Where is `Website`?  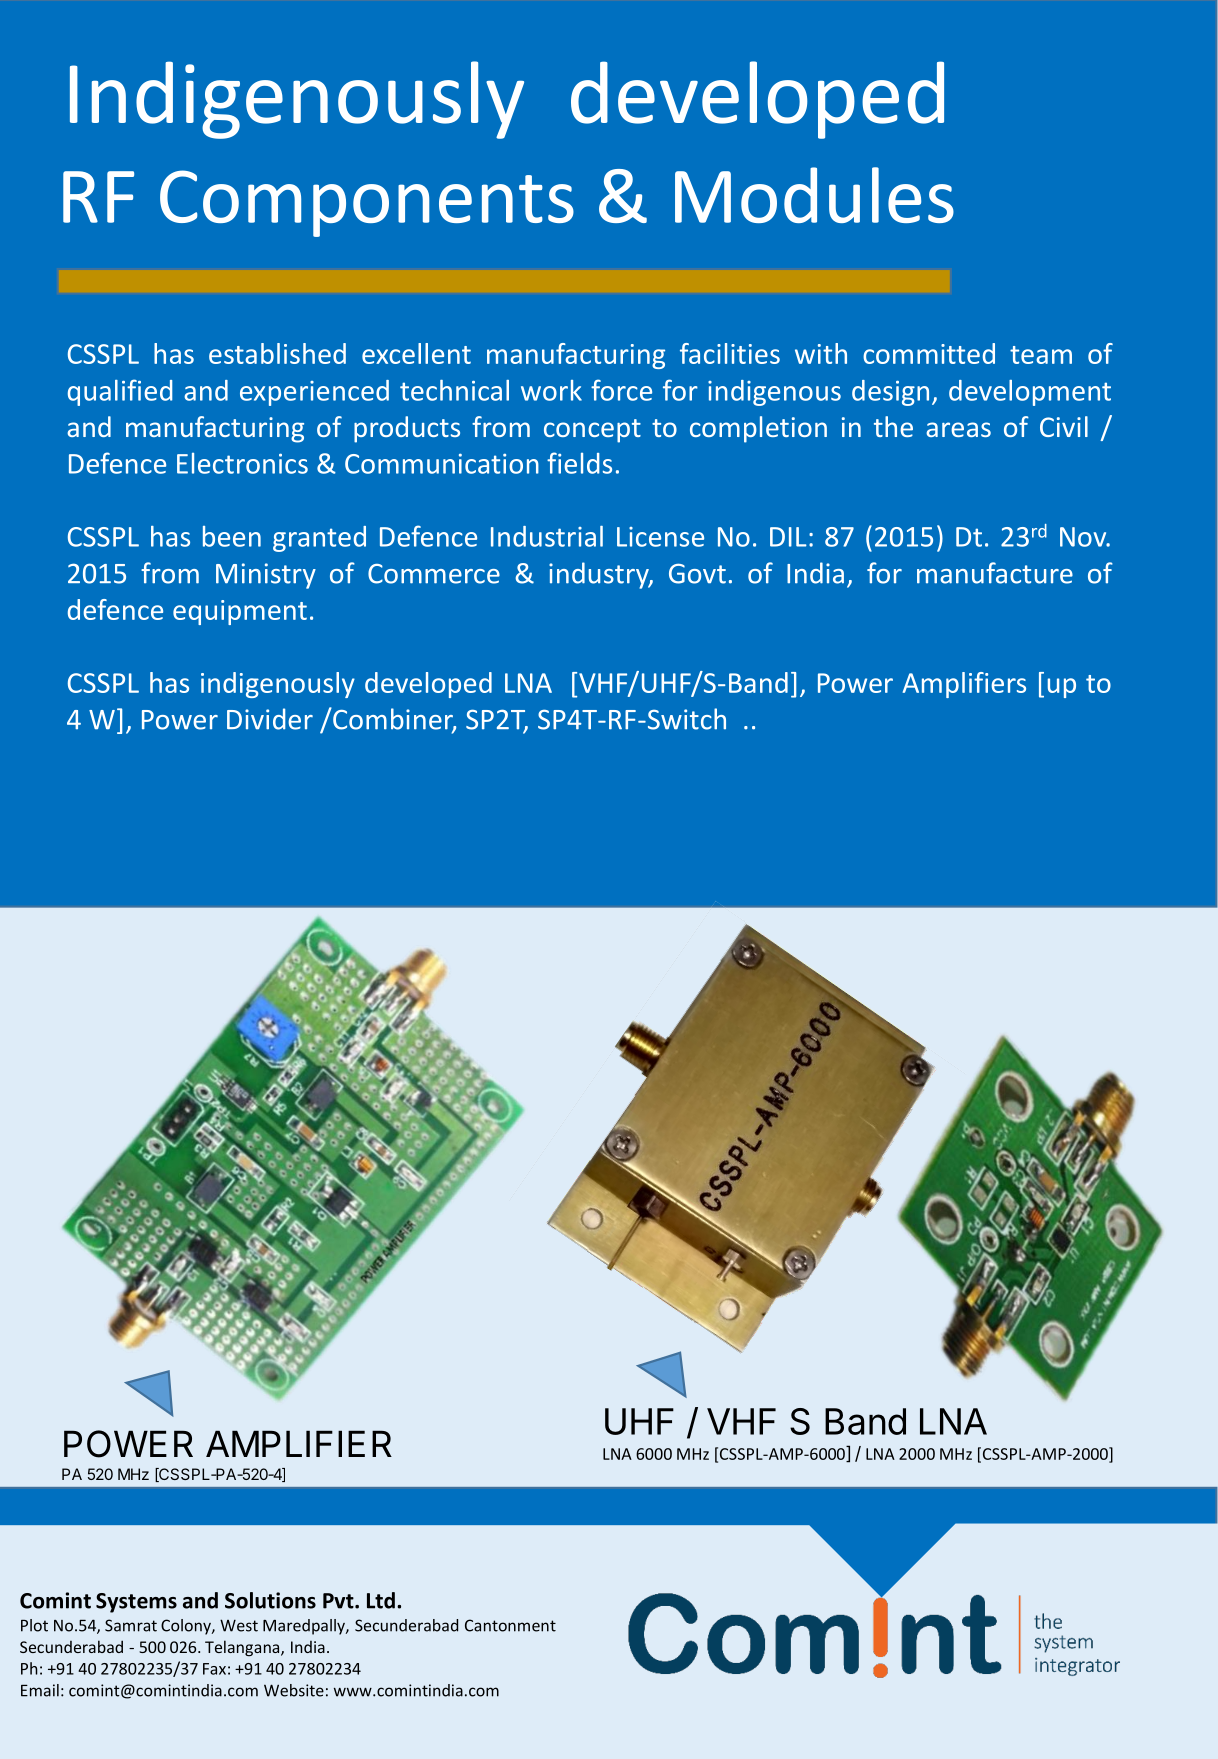
Website is located at coordinates (294, 1690).
